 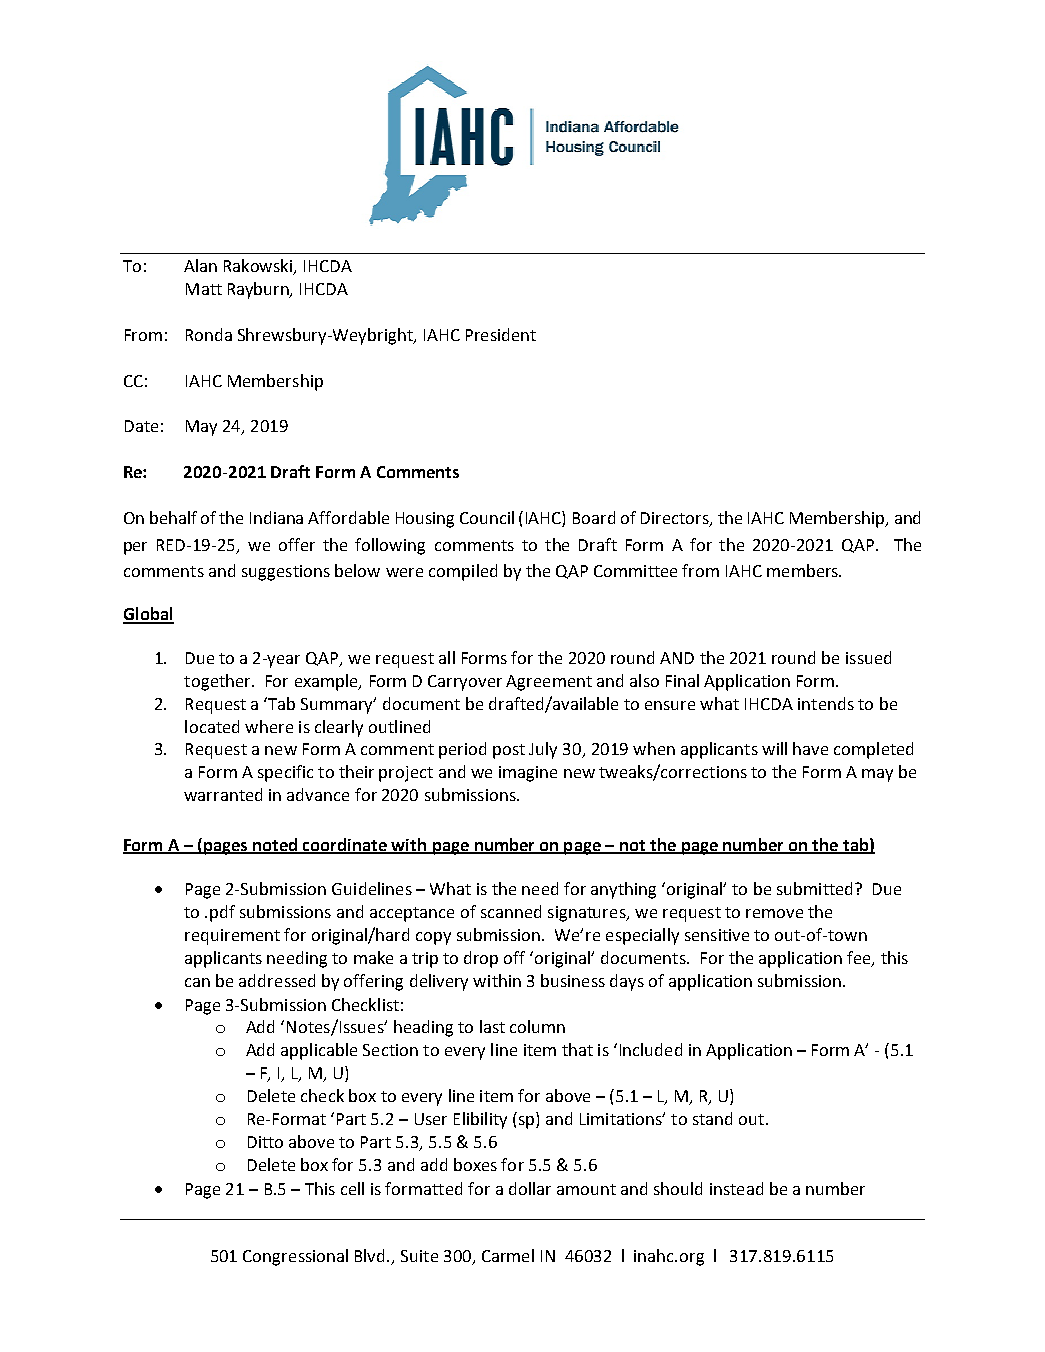 What do you see at coordinates (260, 290) in the screenshot?
I see `Rayburn` at bounding box center [260, 290].
